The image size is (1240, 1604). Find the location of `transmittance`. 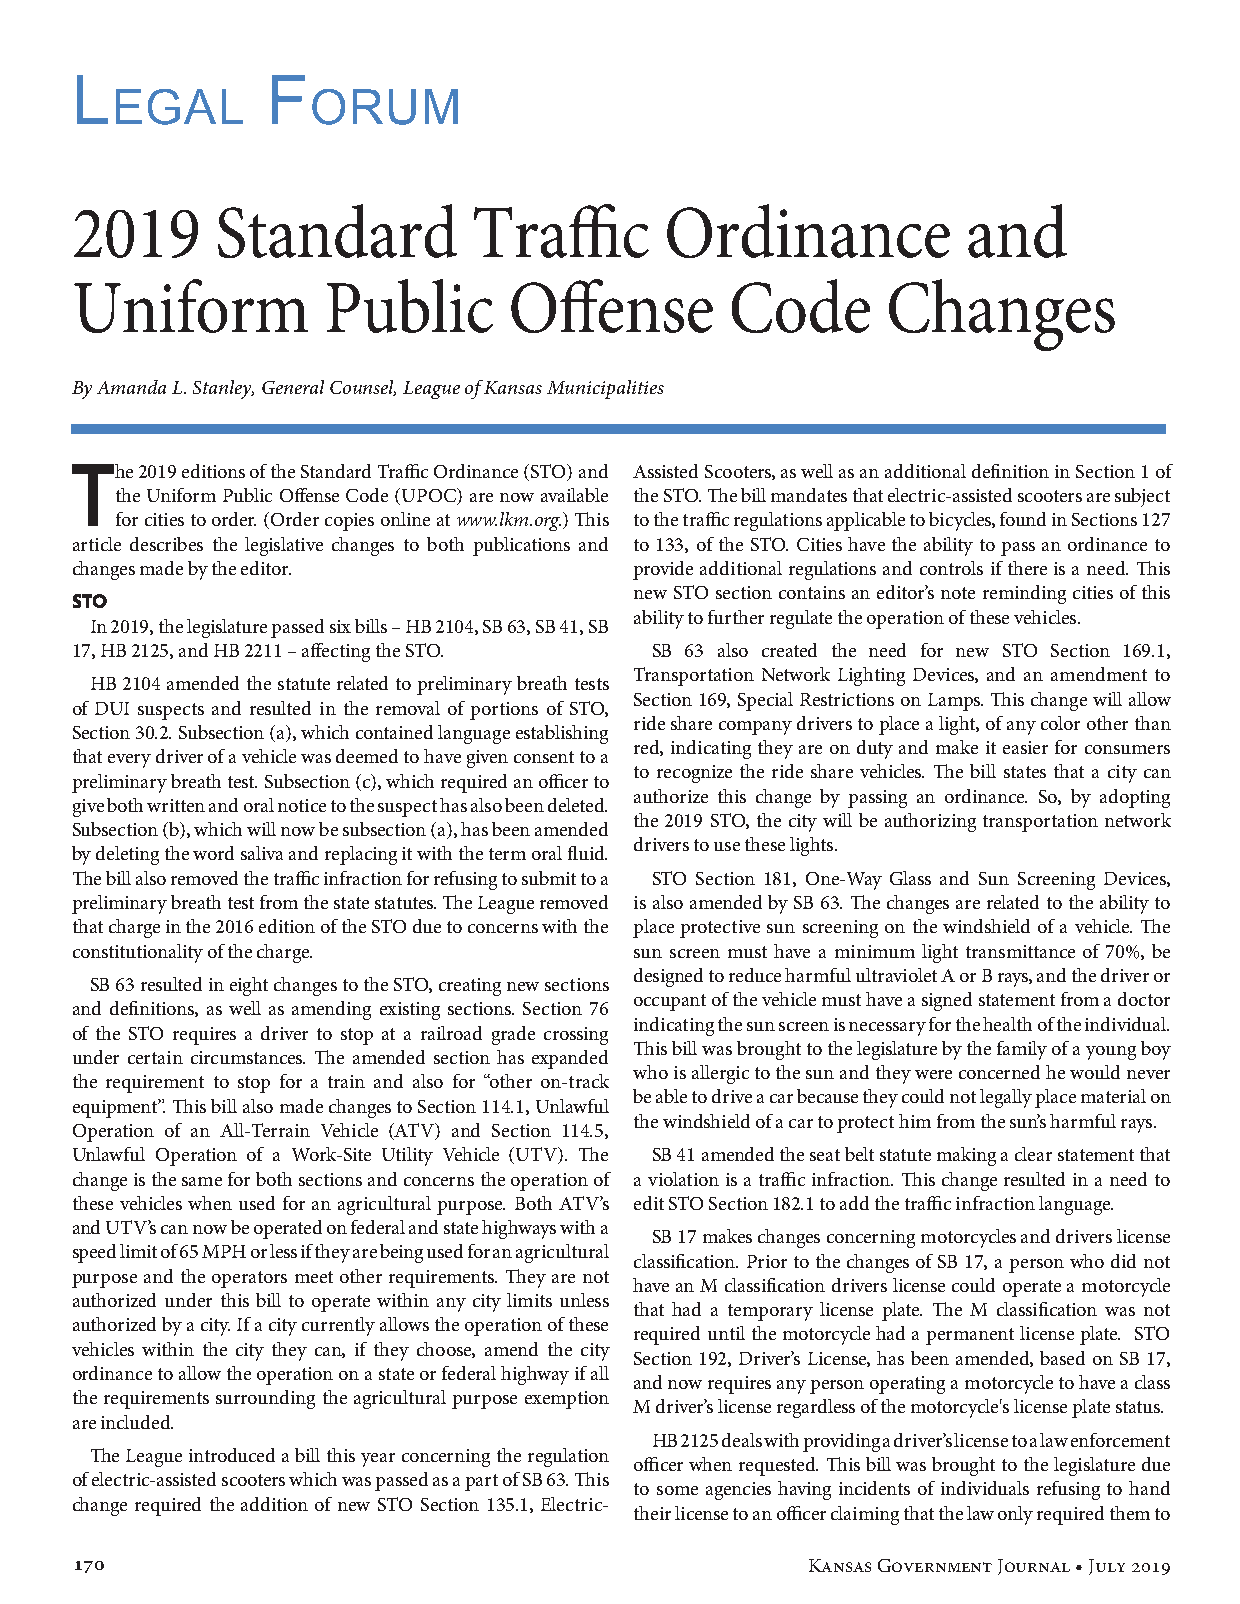

transmittance is located at coordinates (1020, 951).
